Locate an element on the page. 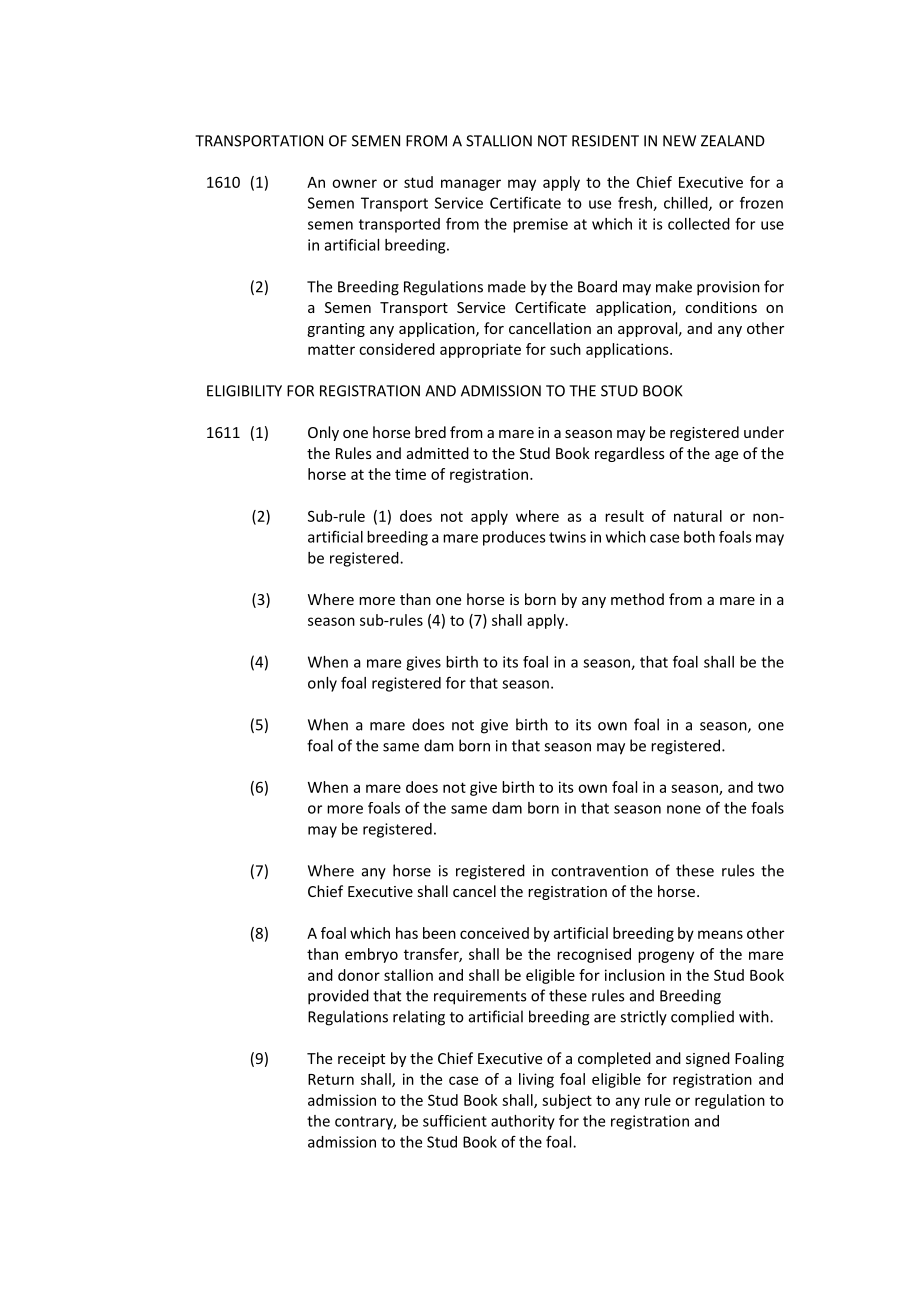 Image resolution: width=924 pixels, height=1308 pixels. matter is located at coordinates (331, 349).
